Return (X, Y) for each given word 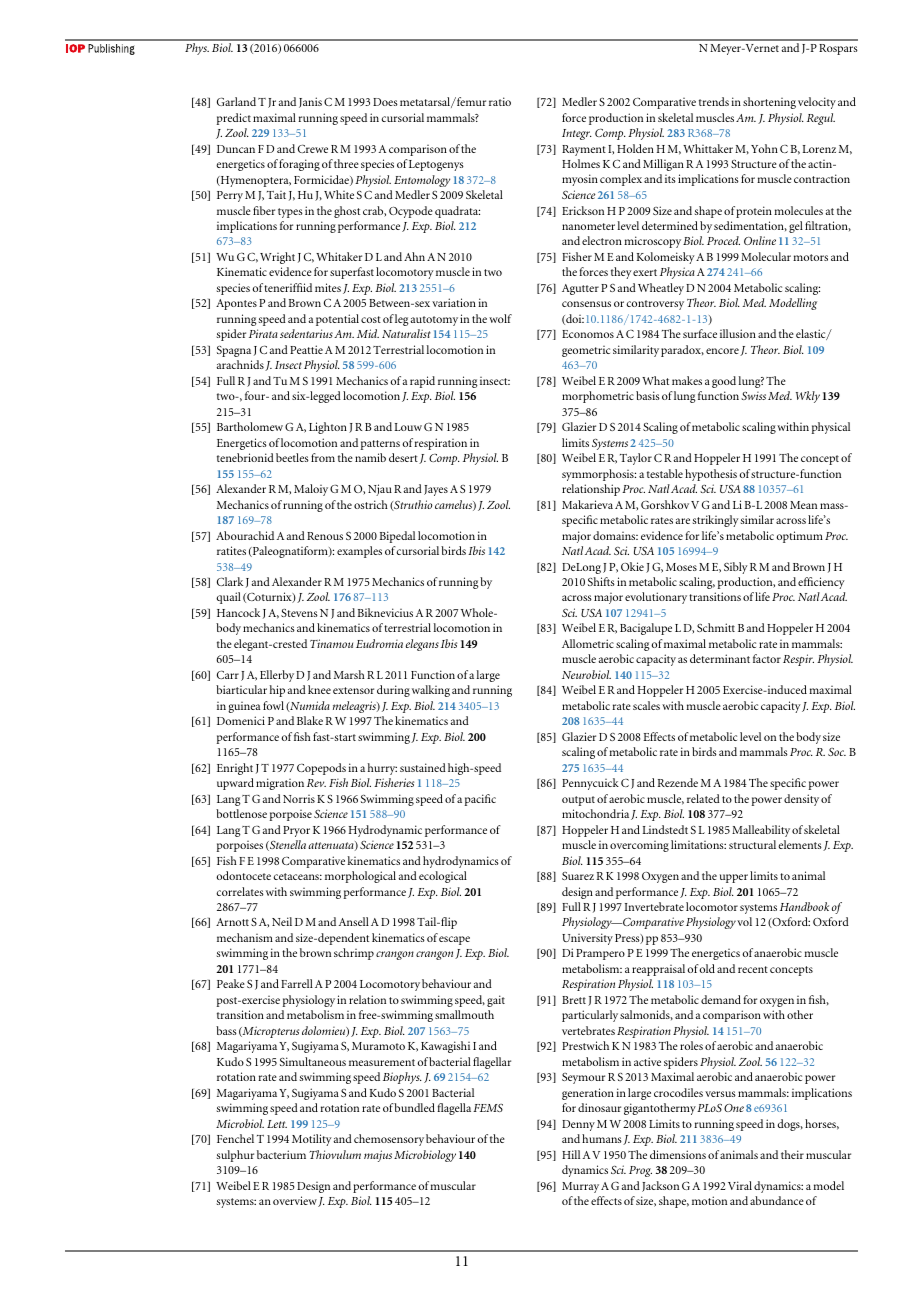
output (578, 801)
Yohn (764, 148)
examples (359, 552)
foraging (299, 165)
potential (337, 320)
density (801, 800)
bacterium (281, 1154)
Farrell (297, 983)
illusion (738, 333)
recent (753, 969)
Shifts (601, 581)
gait (496, 1001)
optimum (799, 537)
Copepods (321, 769)
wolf (500, 318)
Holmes (581, 163)
